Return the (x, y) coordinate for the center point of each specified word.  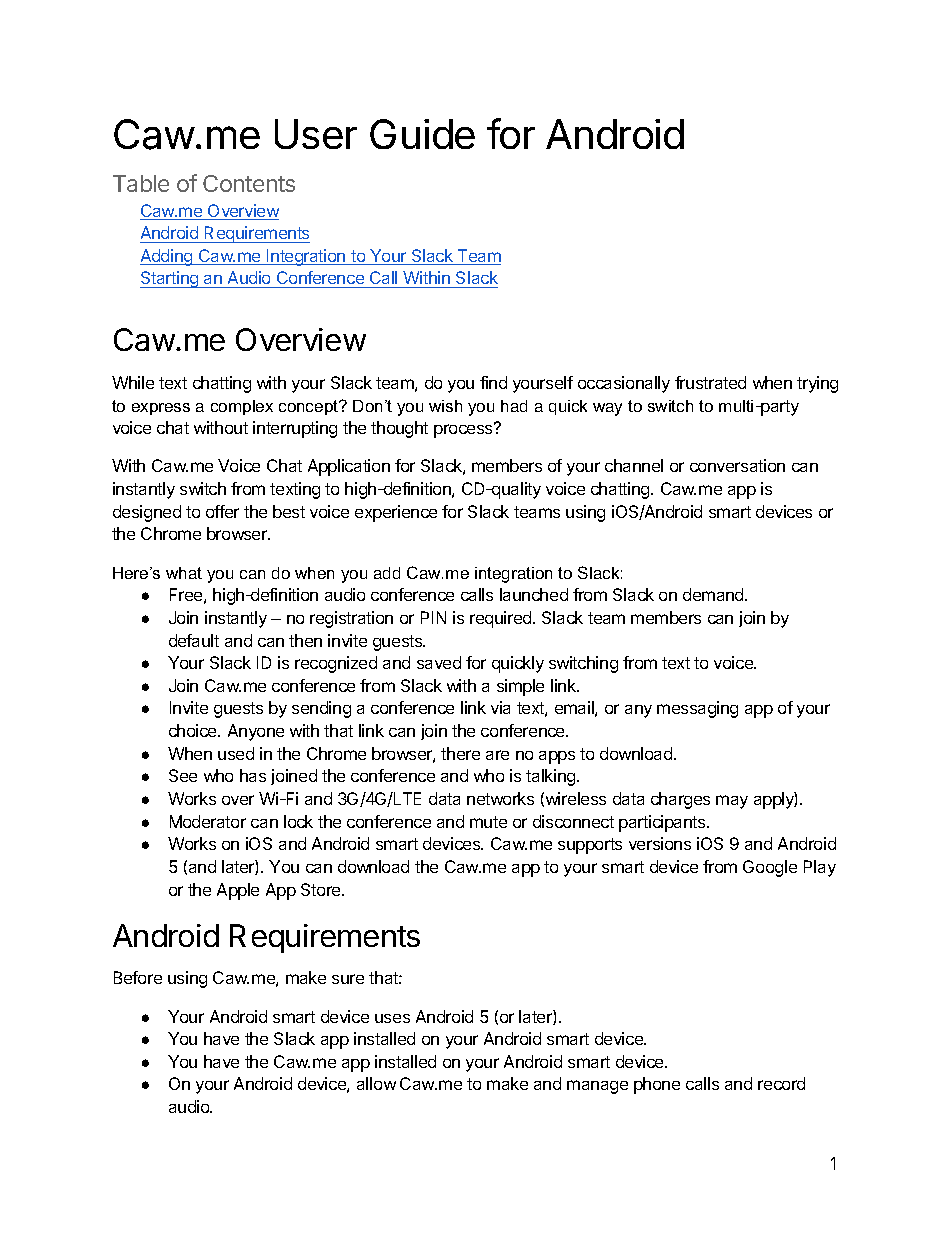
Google (770, 868)
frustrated (710, 382)
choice (194, 730)
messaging (697, 709)
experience (396, 513)
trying (817, 384)
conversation (737, 465)
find (493, 382)
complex (242, 407)
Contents (249, 183)
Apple (238, 891)
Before (138, 977)
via (500, 707)
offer (222, 511)
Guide (422, 134)
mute (488, 822)
